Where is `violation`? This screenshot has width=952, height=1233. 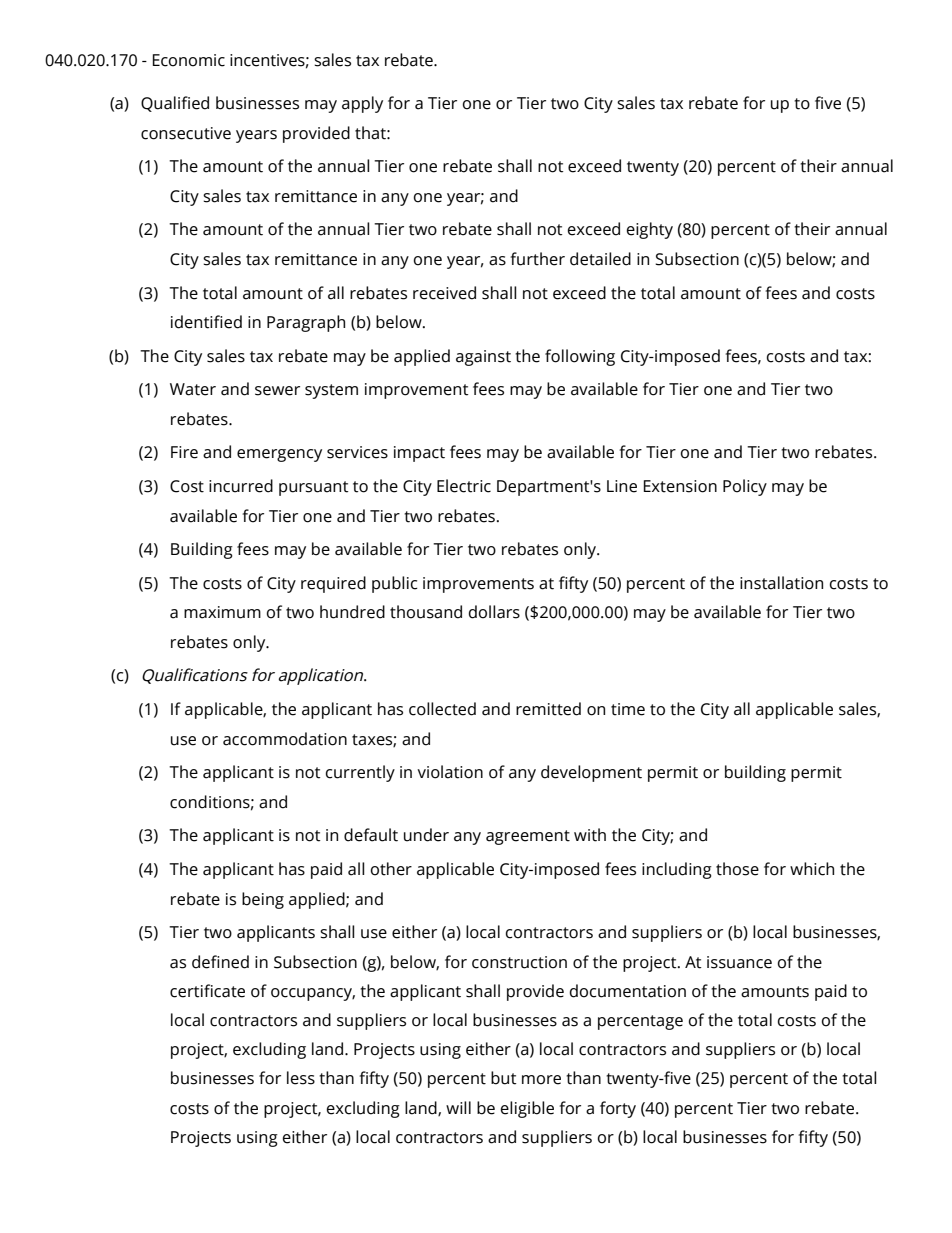
violation is located at coordinates (450, 772).
